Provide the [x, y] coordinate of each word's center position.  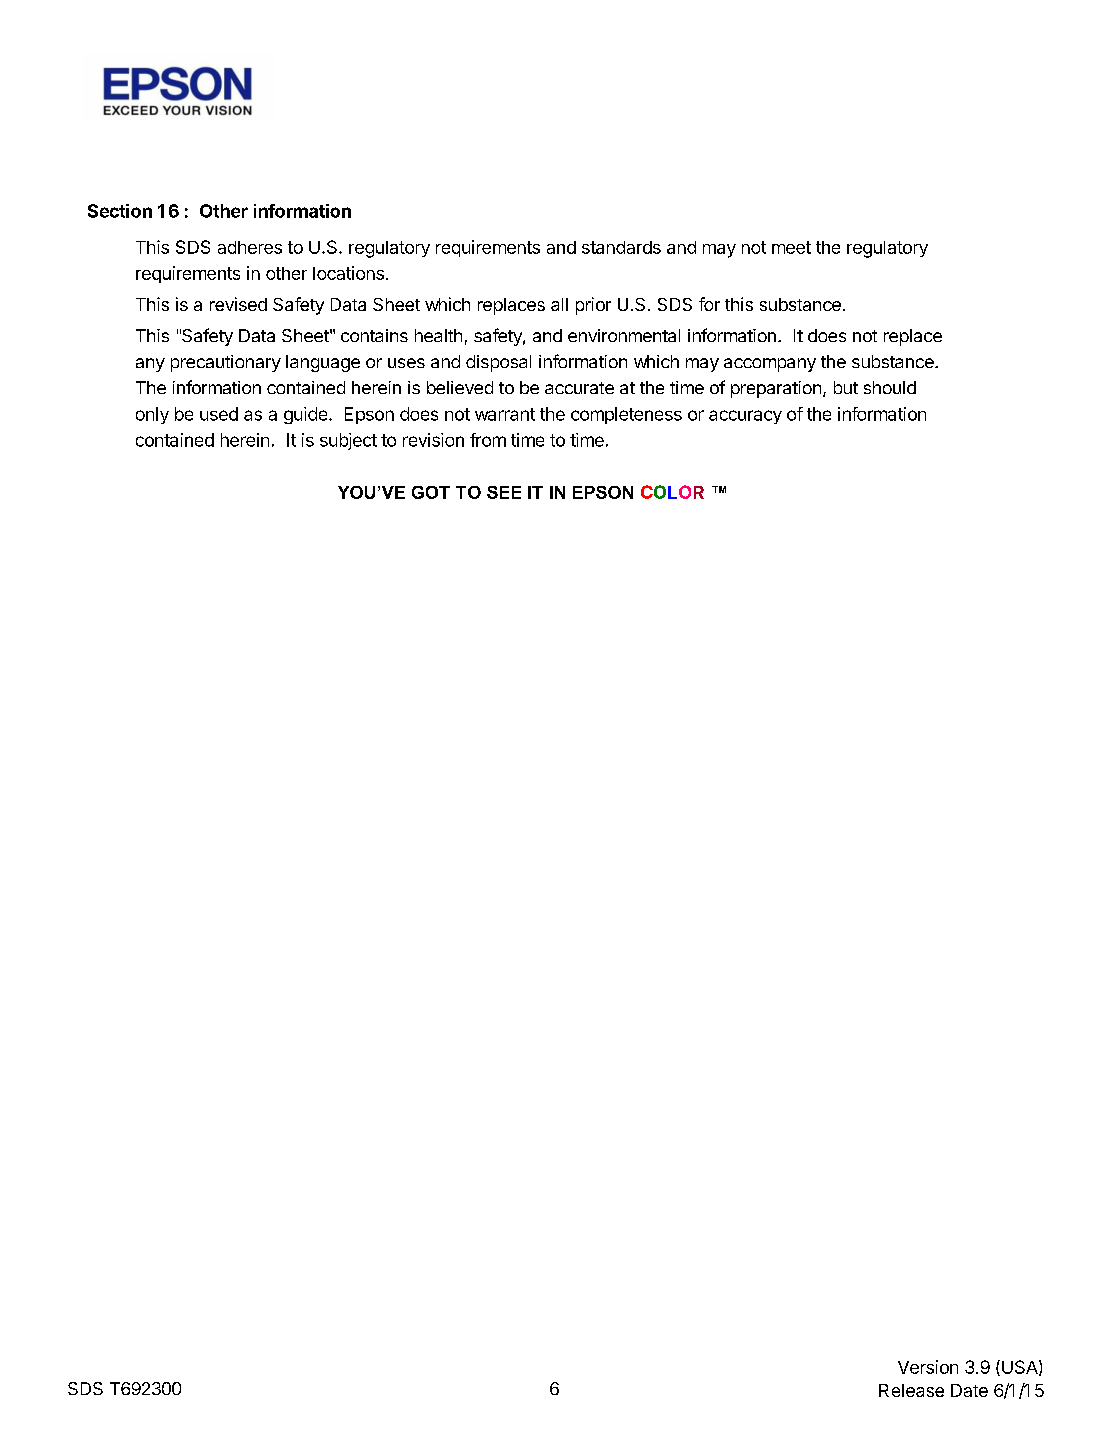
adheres [250, 247]
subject [348, 441]
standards [621, 247]
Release [911, 1390]
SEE [504, 492]
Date [969, 1390]
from [488, 440]
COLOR [672, 492]
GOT [431, 492]
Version [928, 1367]
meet [791, 247]
